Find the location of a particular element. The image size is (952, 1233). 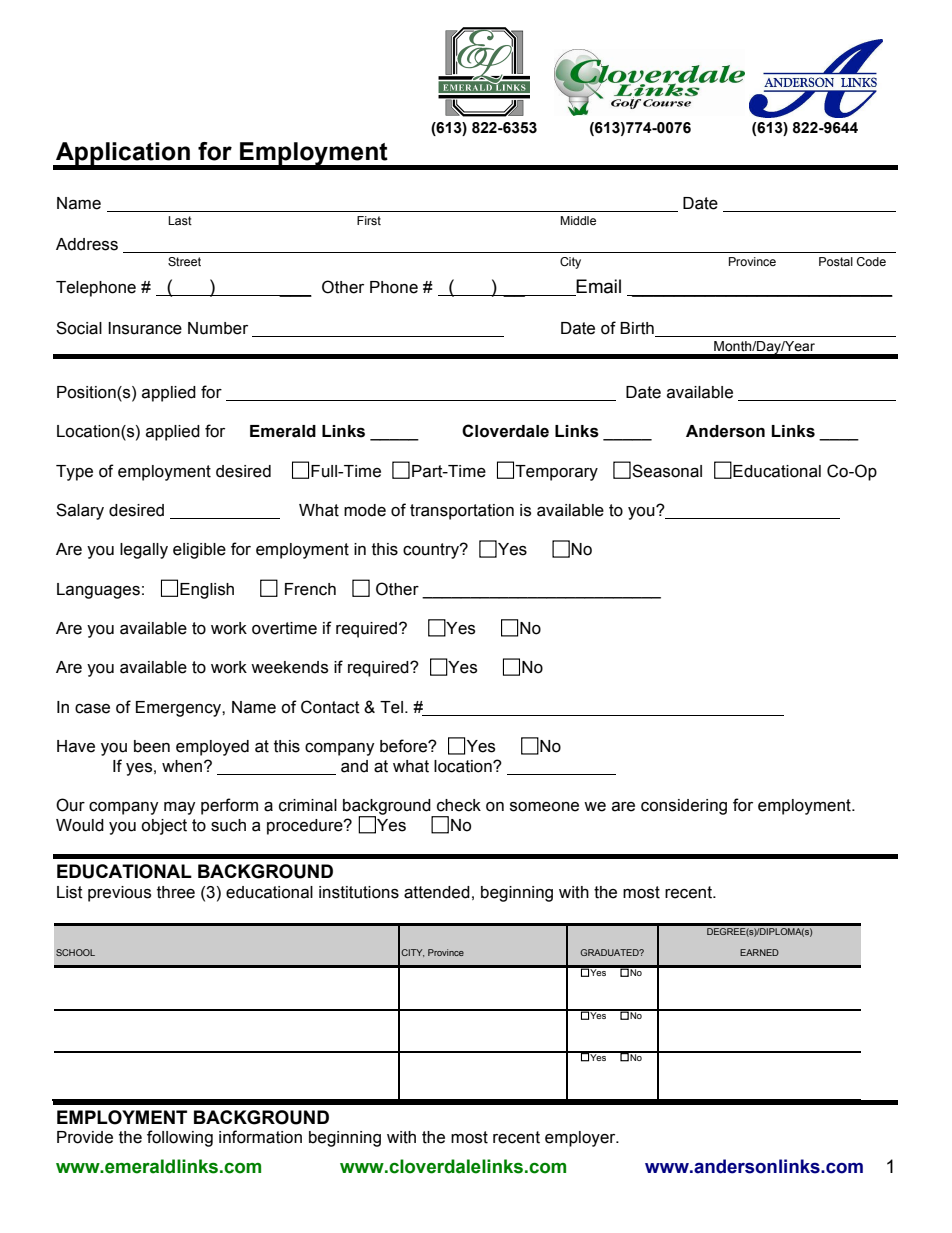

Street is located at coordinates (184, 261).
